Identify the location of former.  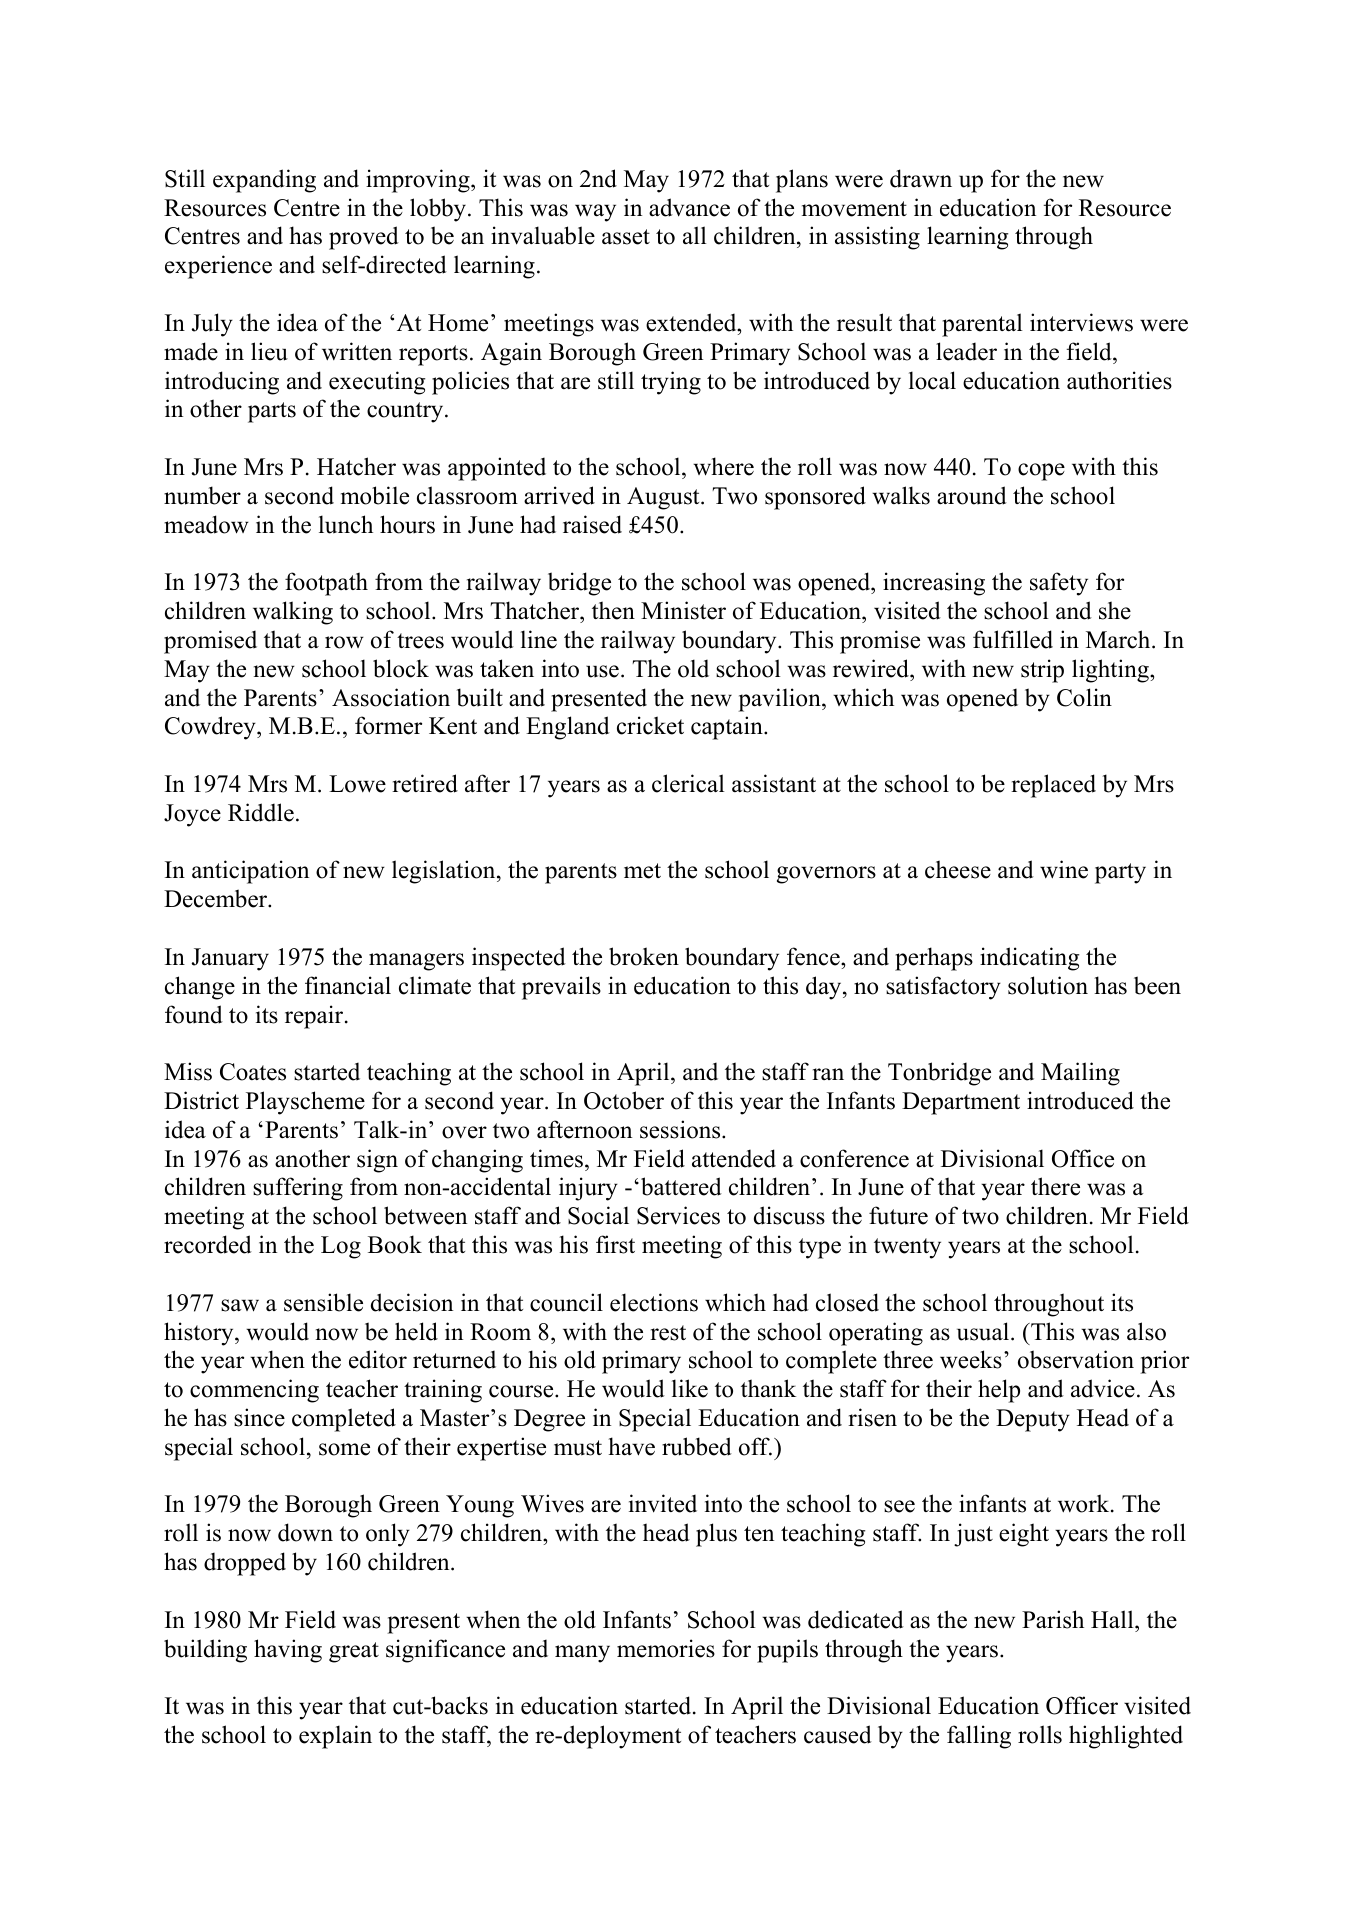
(388, 725).
